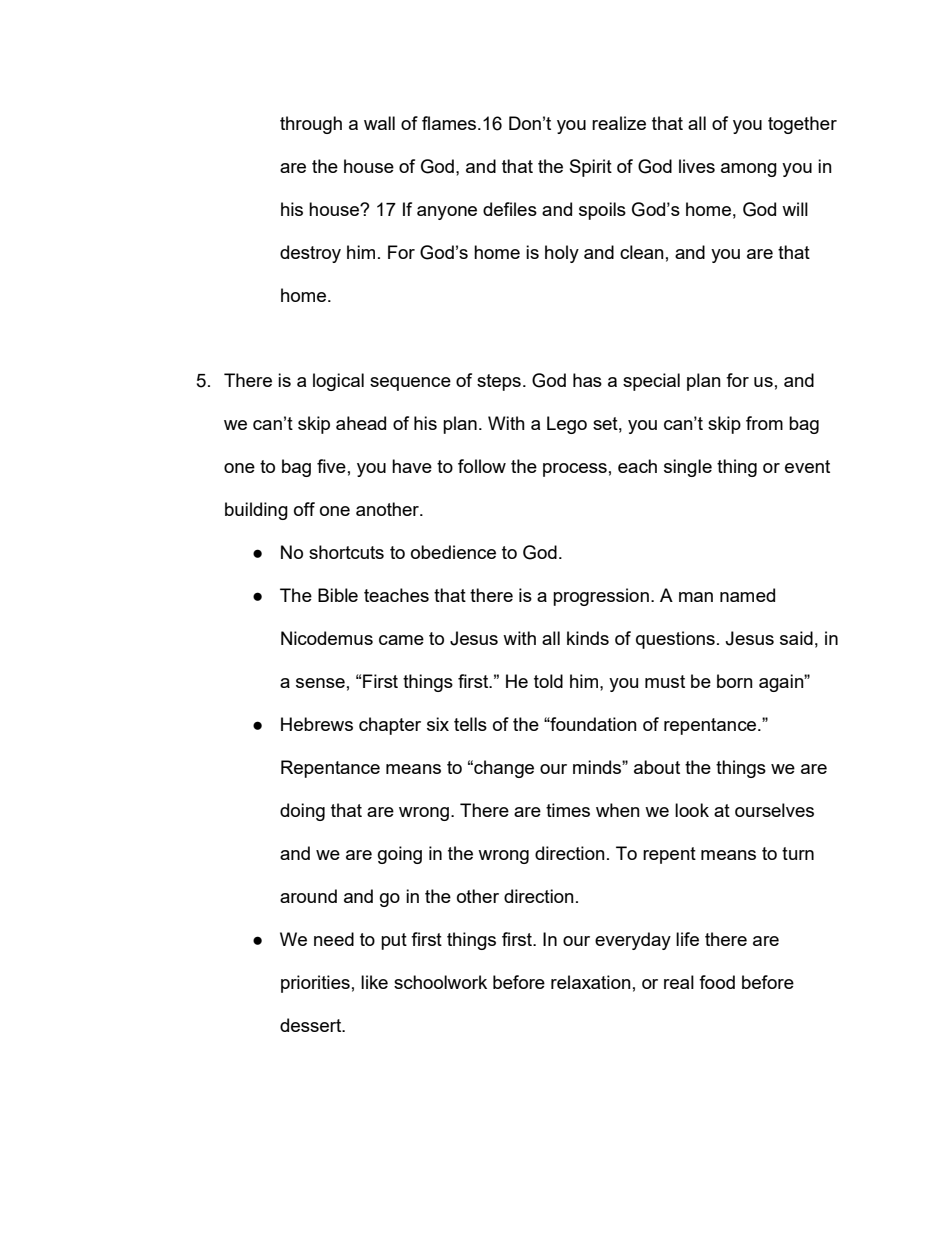 This screenshot has width=952, height=1233. I want to click on shortcuts, so click(346, 552).
